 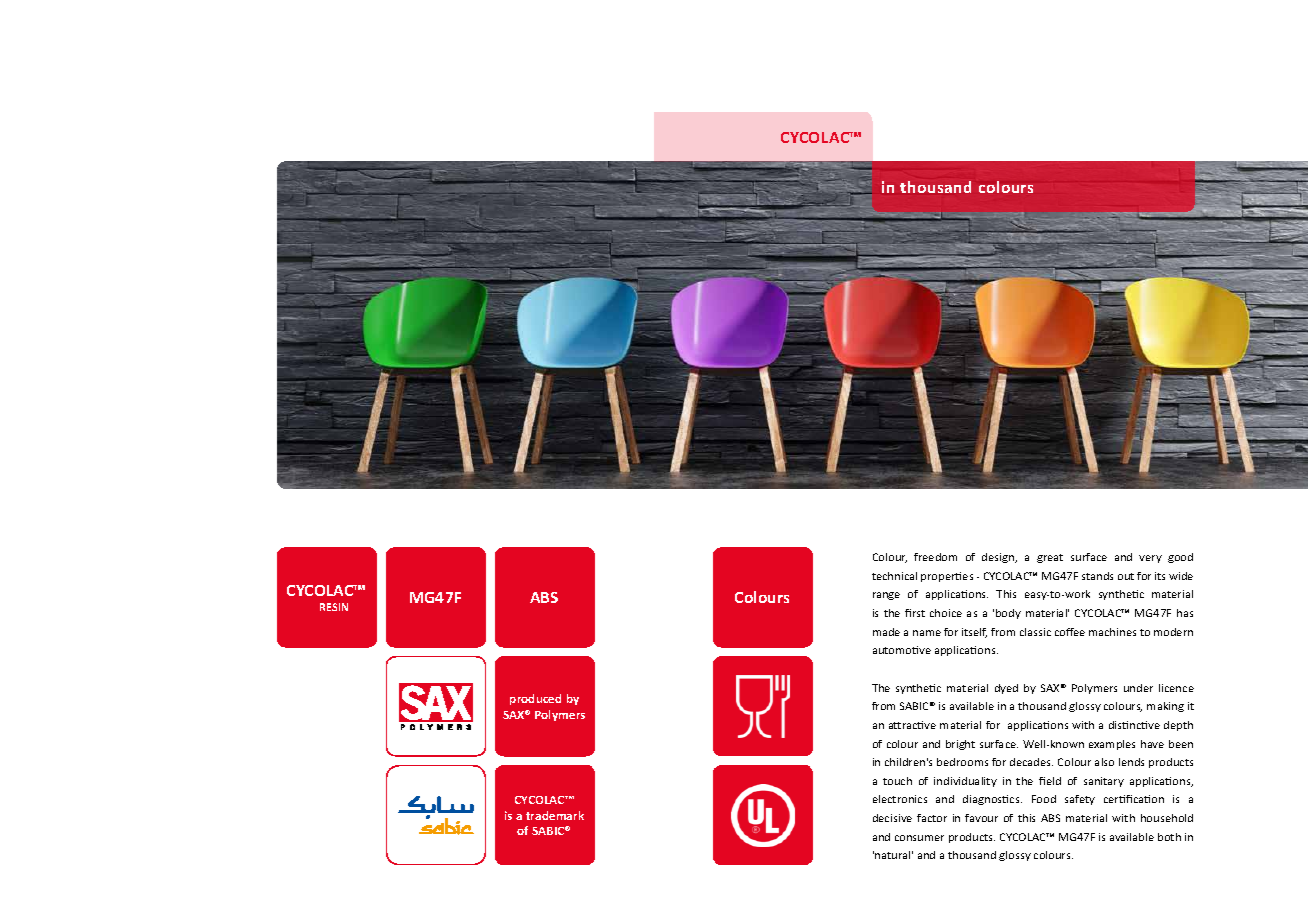 What do you see at coordinates (912, 725) in the document?
I see `attractive` at bounding box center [912, 725].
